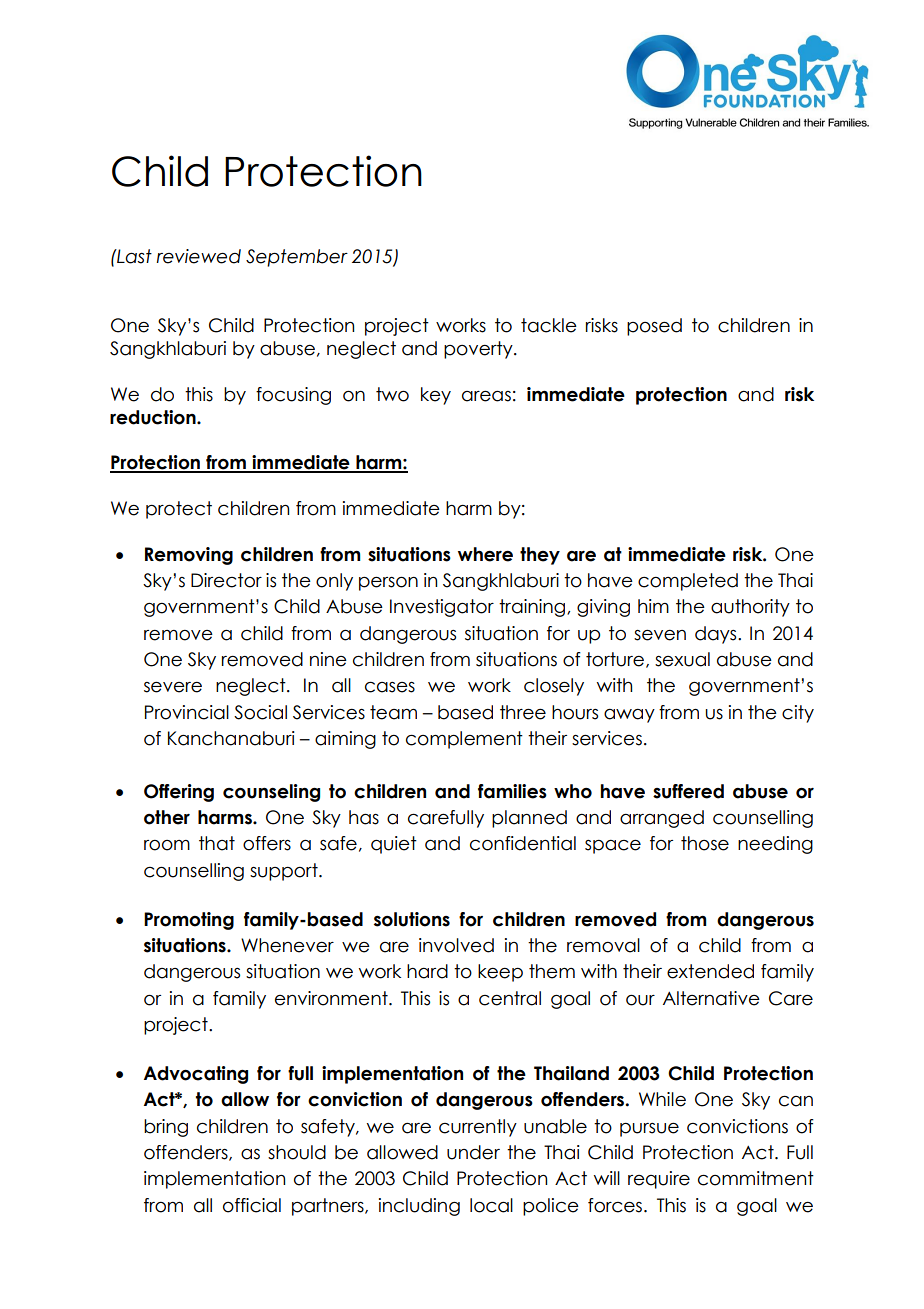 The height and width of the screenshot is (1309, 924). Describe the element at coordinates (711, 998) in the screenshot. I see `Alternative` at that location.
